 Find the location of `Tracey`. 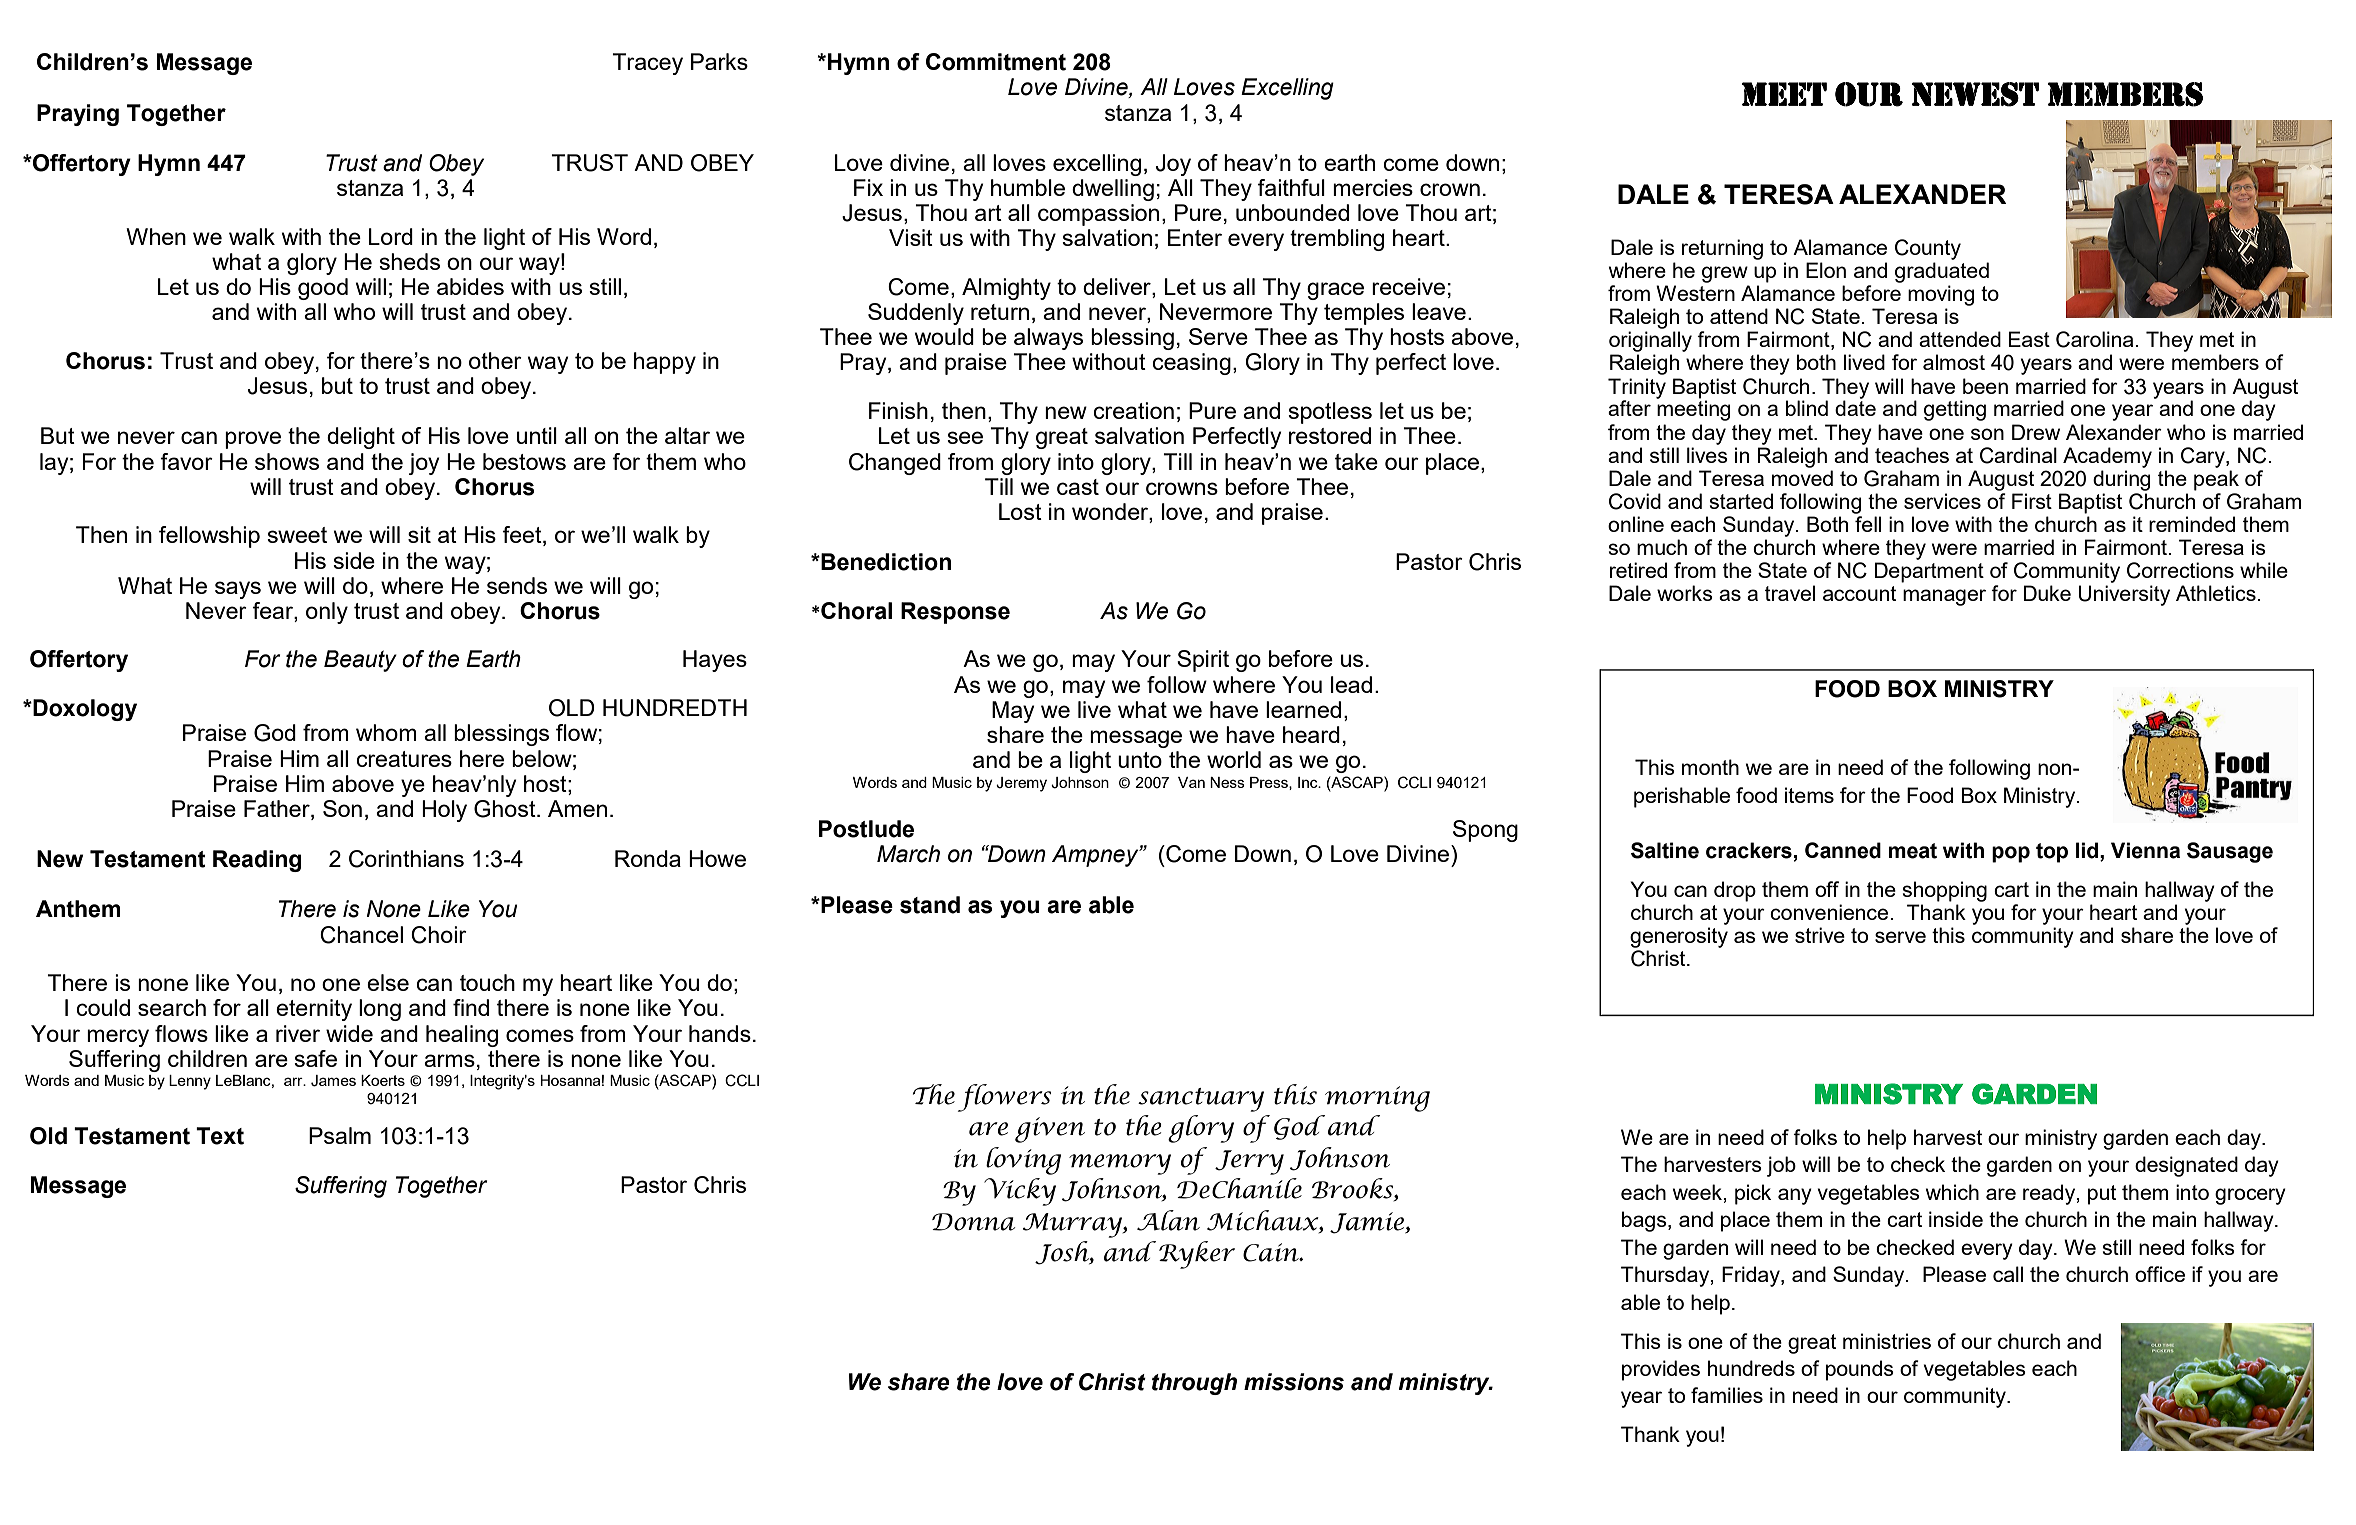

Tracey is located at coordinates (647, 64).
